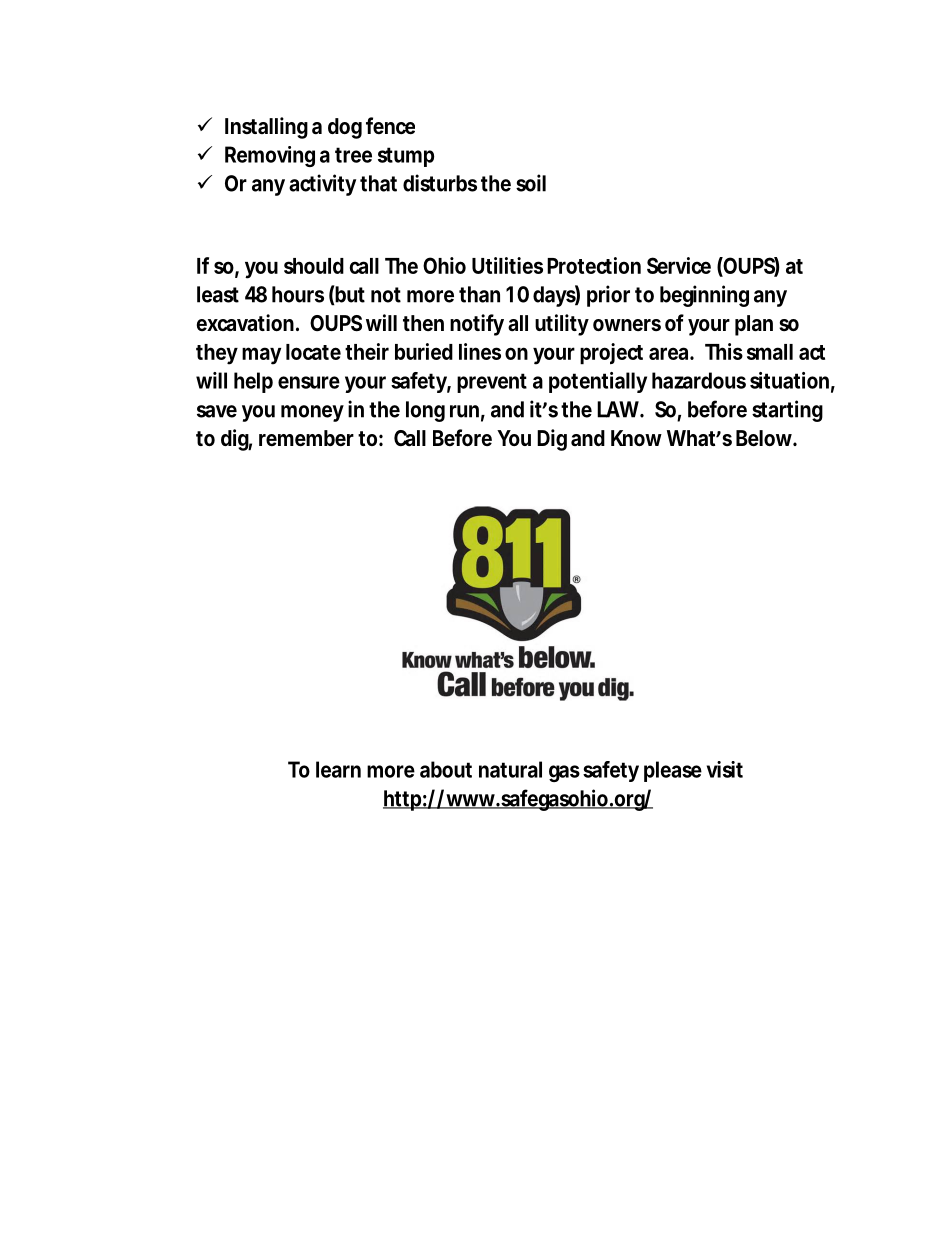 Image resolution: width=952 pixels, height=1233 pixels. I want to click on lines, so click(480, 351).
